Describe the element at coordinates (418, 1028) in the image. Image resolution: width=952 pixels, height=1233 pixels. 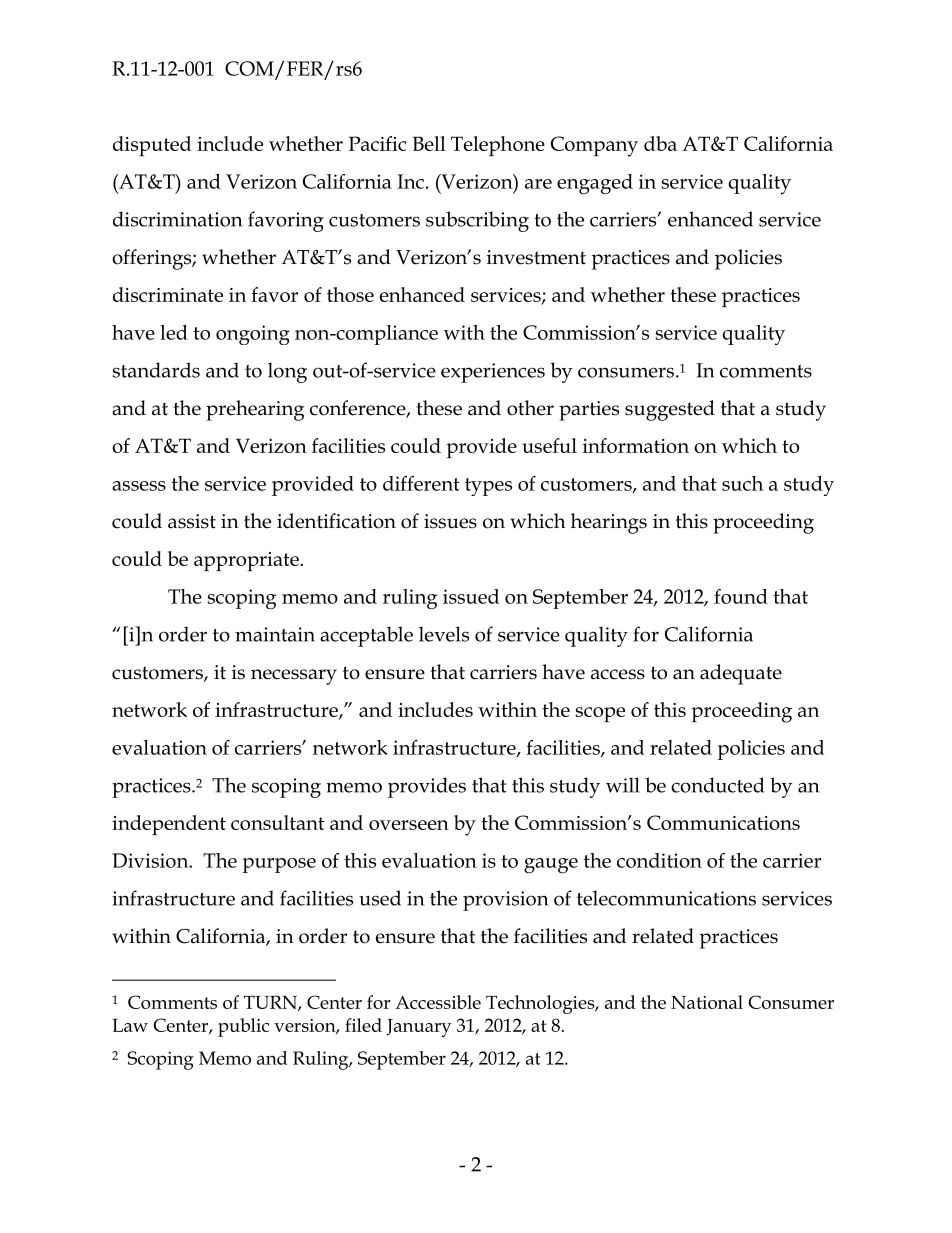
I see `January` at that location.
